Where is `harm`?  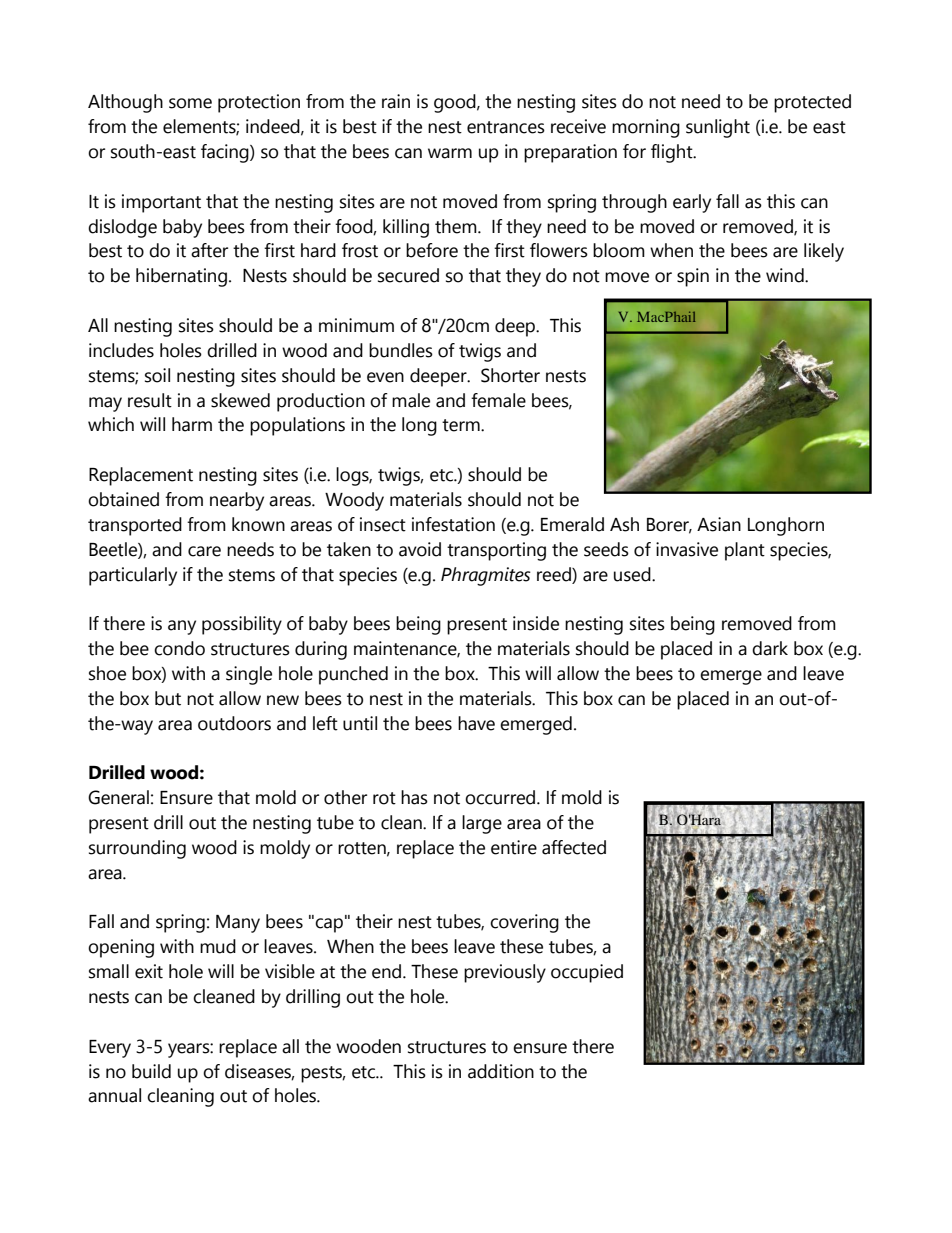 harm is located at coordinates (192, 424).
